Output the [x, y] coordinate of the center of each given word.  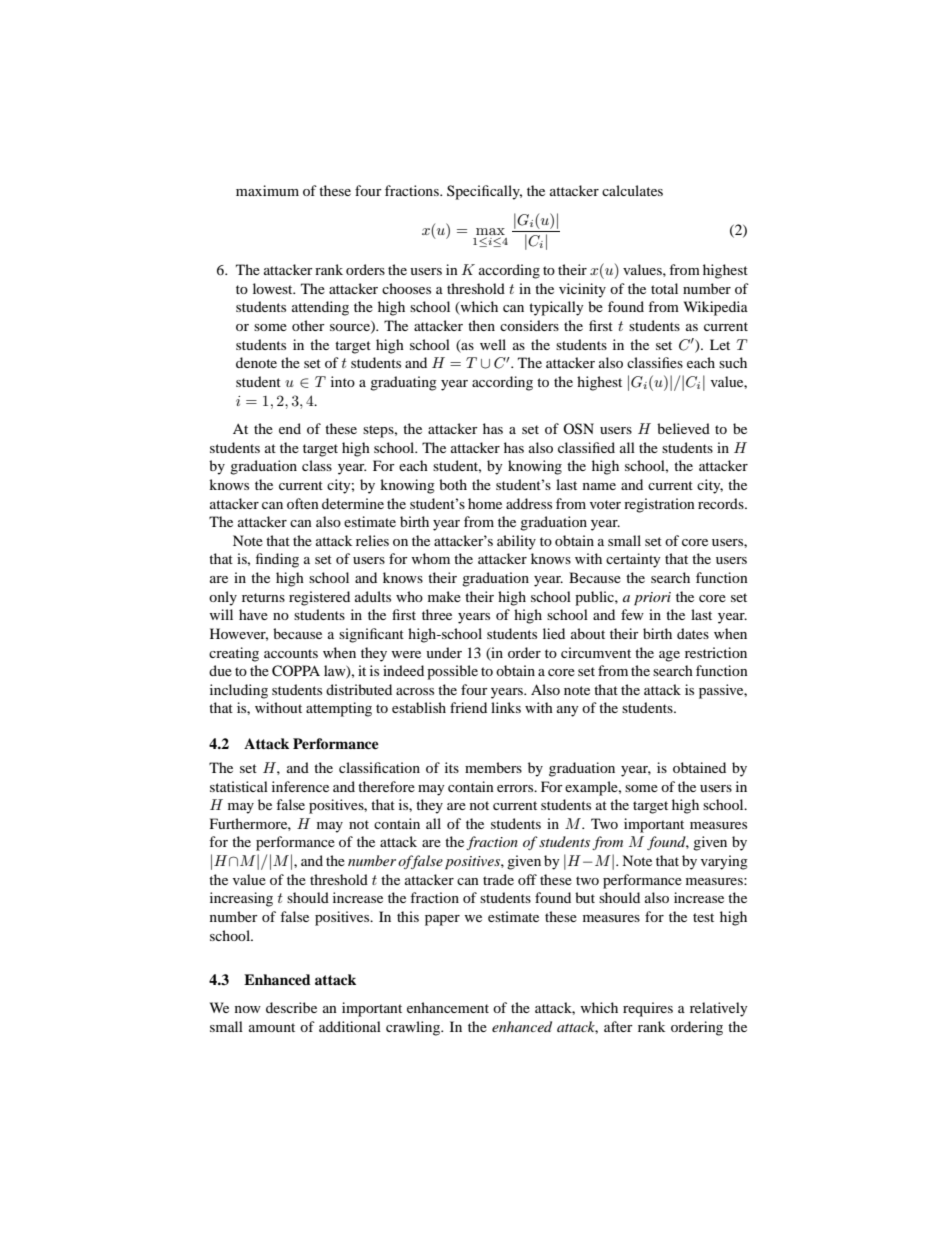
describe [291, 1007]
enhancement [448, 1007]
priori [652, 599]
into [343, 381]
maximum [267, 190]
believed [683, 428]
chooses [406, 288]
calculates [632, 190]
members [493, 767]
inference [300, 786]
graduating [403, 383]
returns [263, 597]
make [444, 596]
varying [724, 862]
